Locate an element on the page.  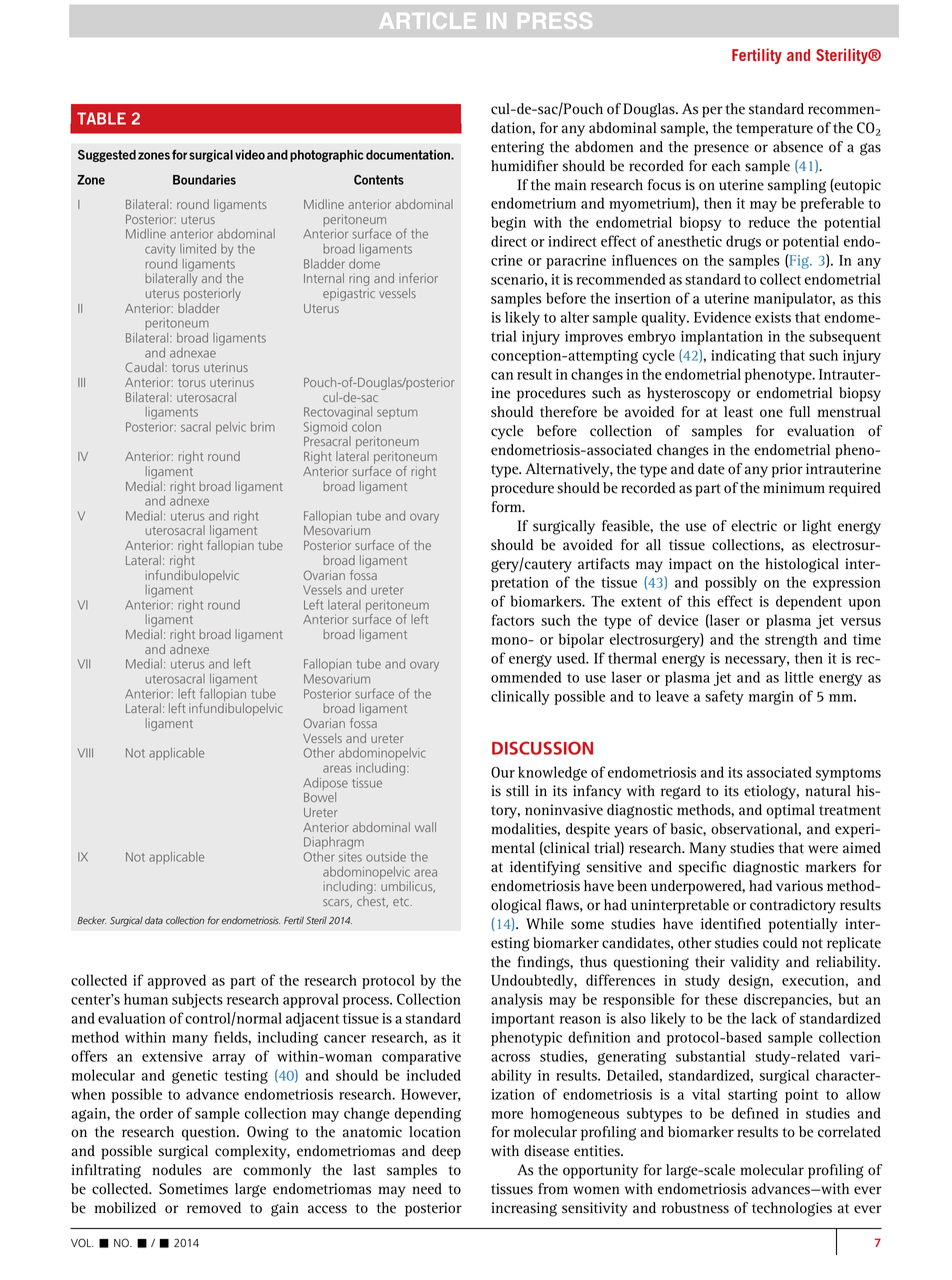
technologies is located at coordinates (792, 1209).
